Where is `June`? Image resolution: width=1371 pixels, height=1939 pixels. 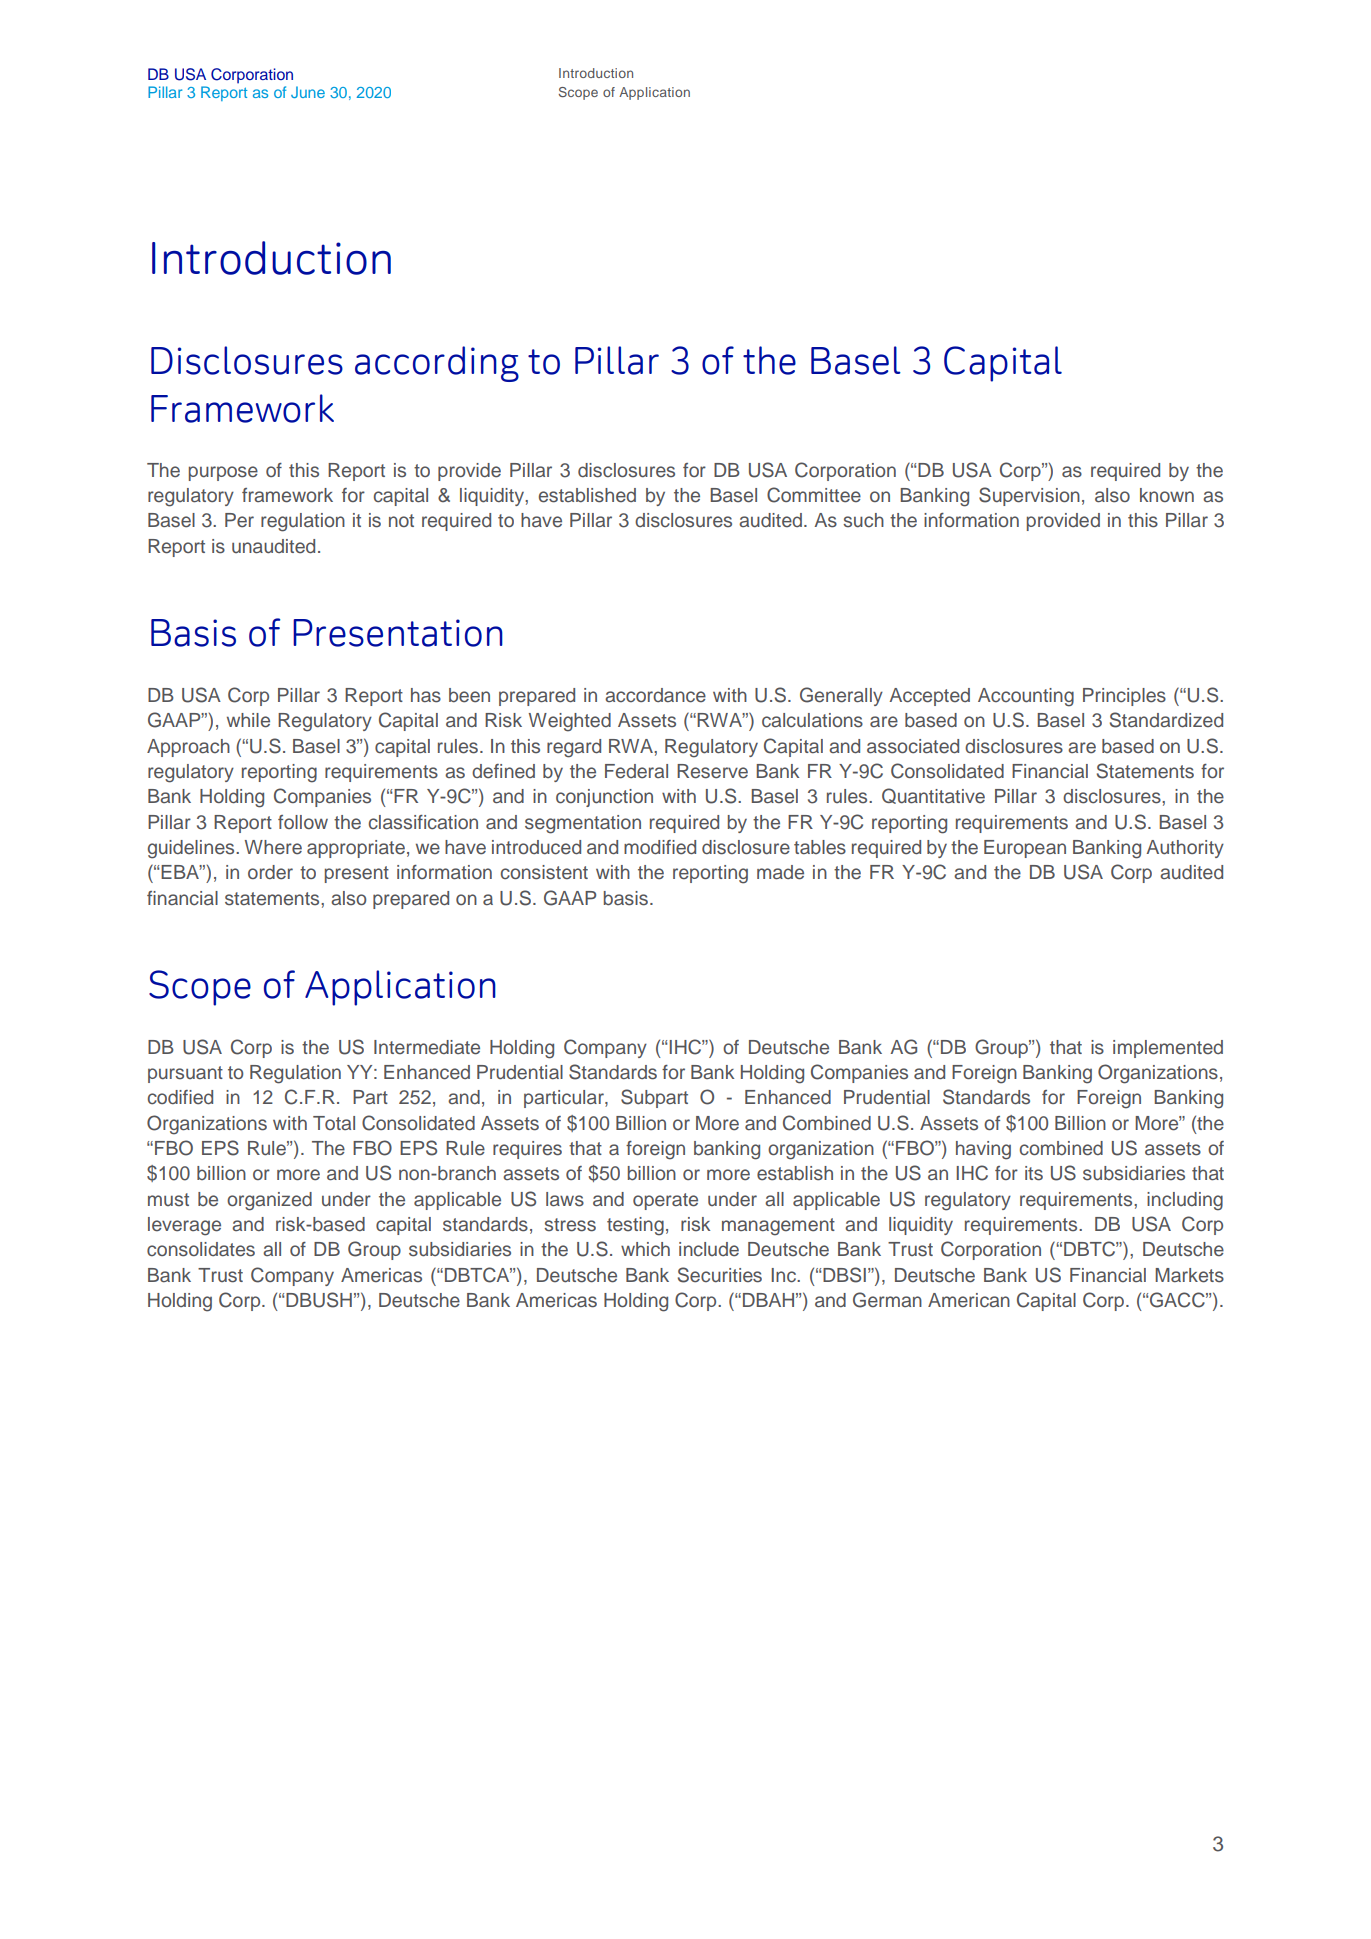 June is located at coordinates (308, 92).
